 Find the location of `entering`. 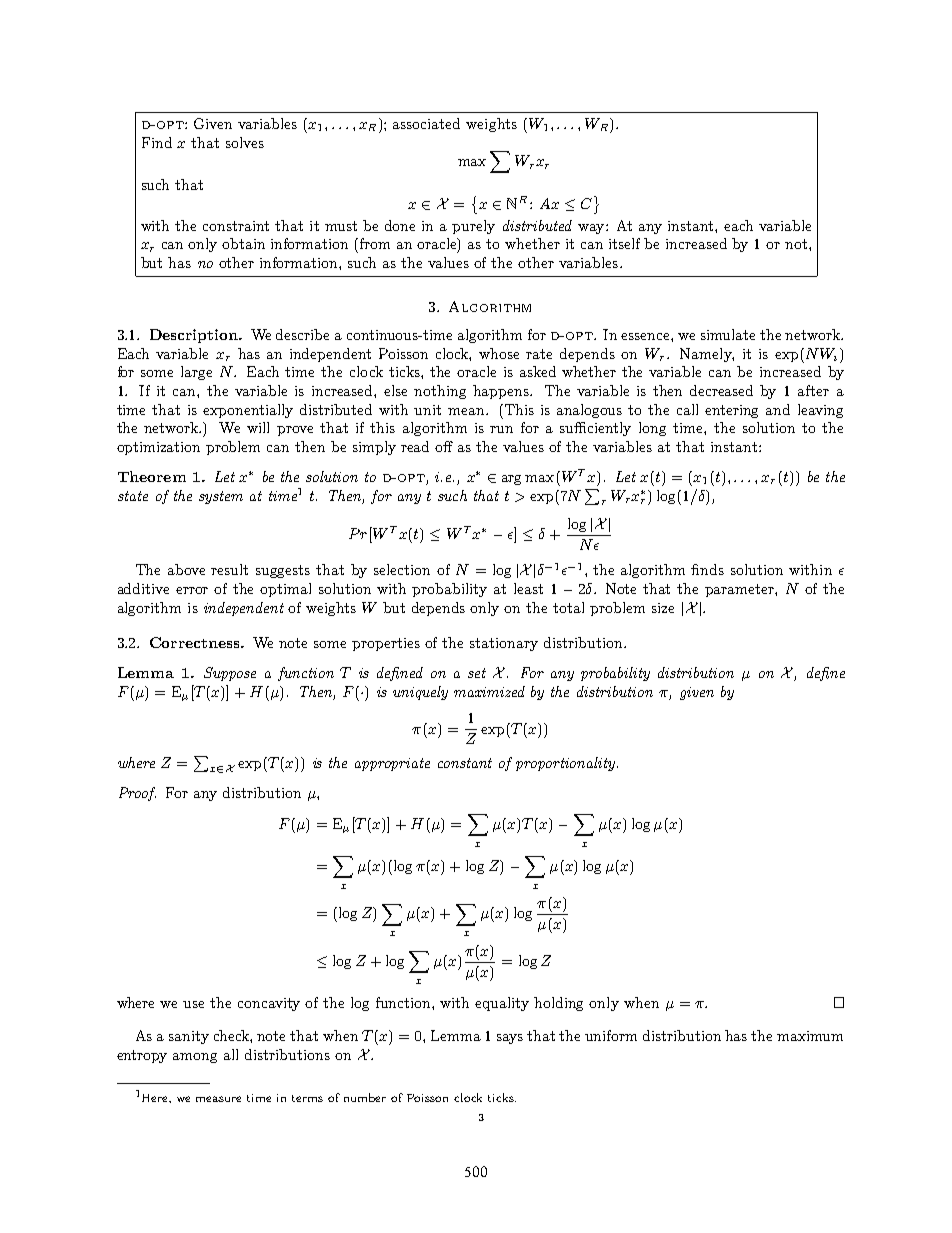

entering is located at coordinates (731, 411).
